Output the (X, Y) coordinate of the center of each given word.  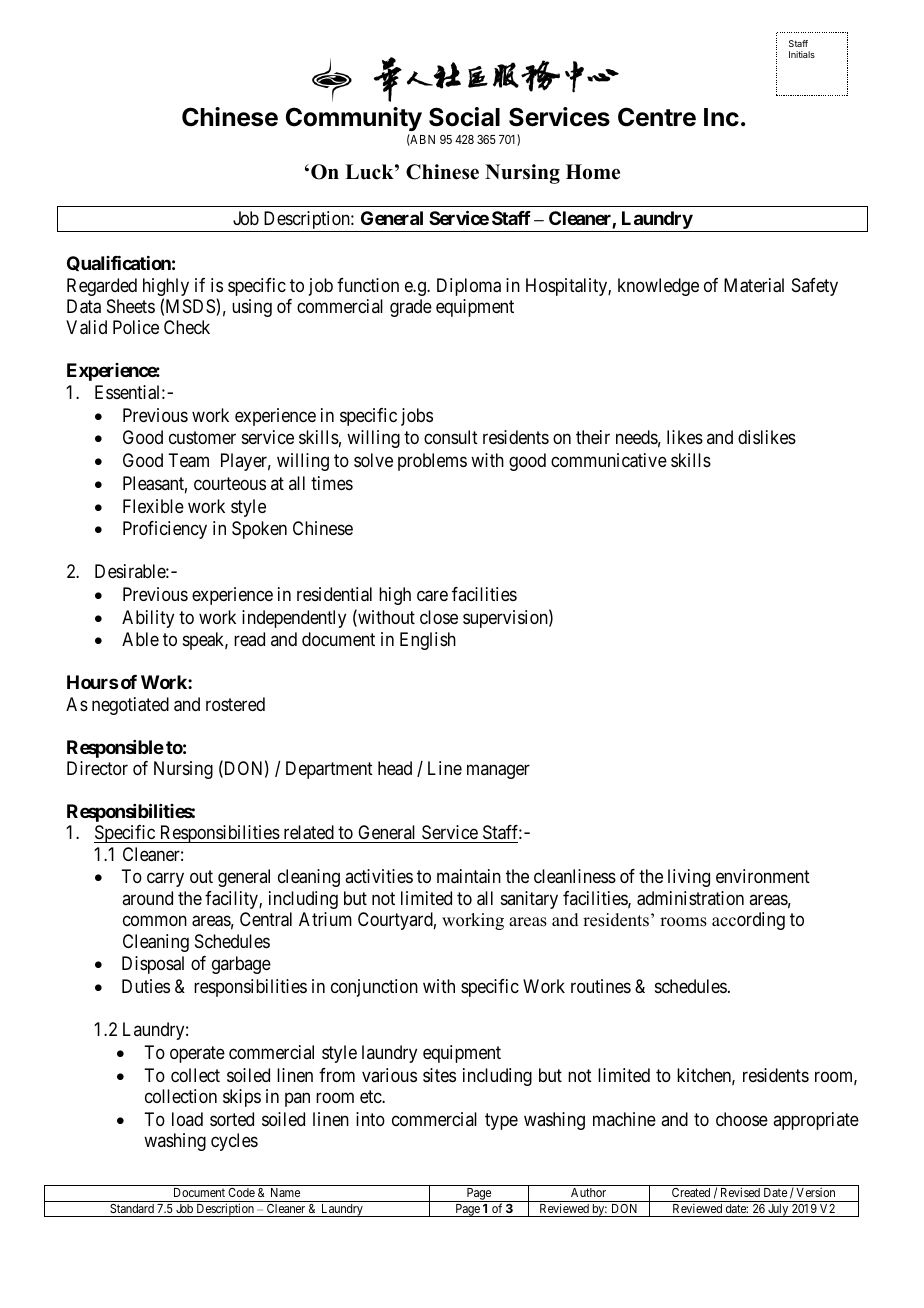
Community (354, 121)
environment (763, 876)
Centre (657, 117)
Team (188, 460)
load (187, 1119)
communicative (609, 460)
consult (451, 437)
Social (464, 117)
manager (498, 772)
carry (165, 880)
